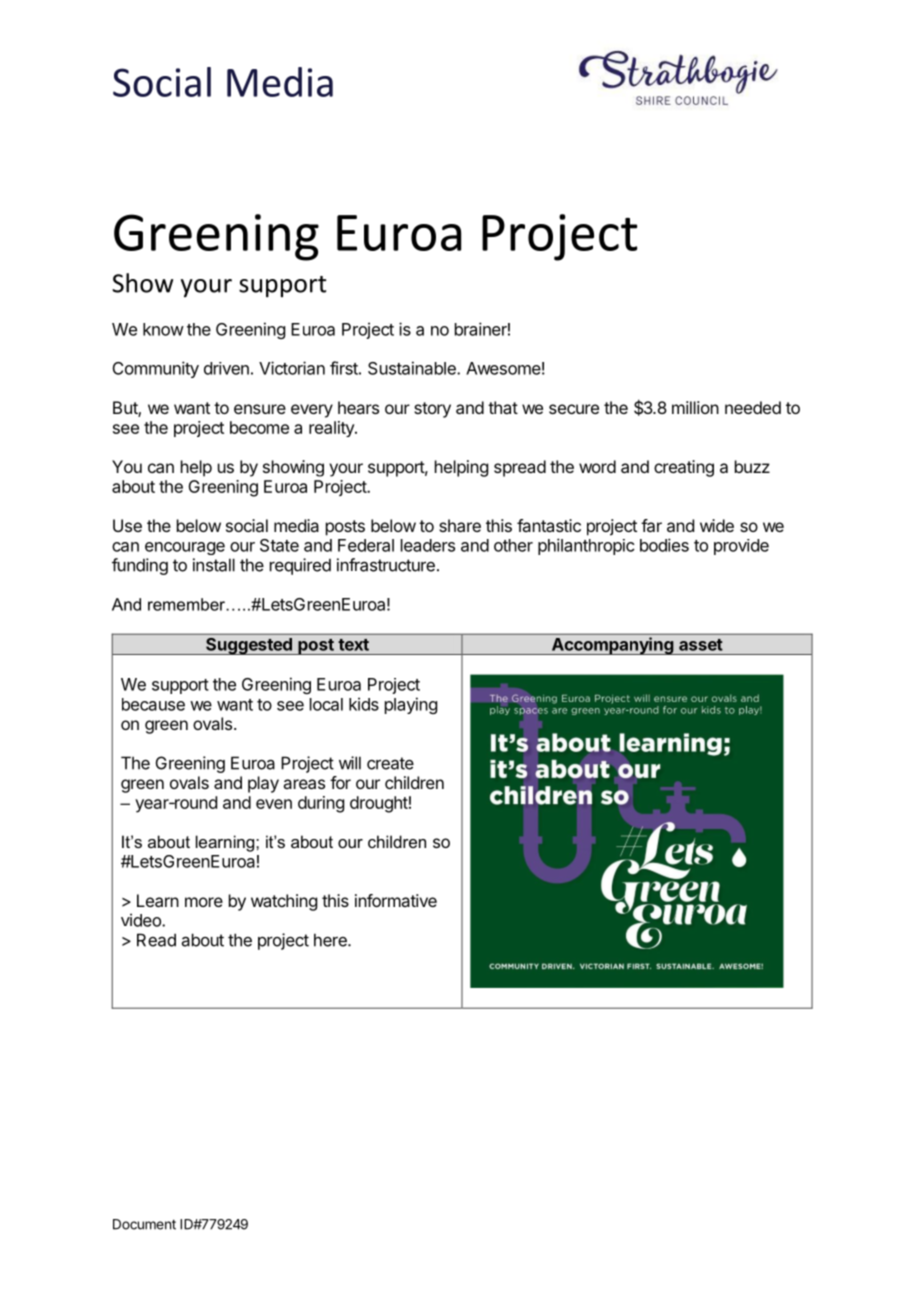  What do you see at coordinates (226, 368) in the screenshot?
I see `driven` at bounding box center [226, 368].
